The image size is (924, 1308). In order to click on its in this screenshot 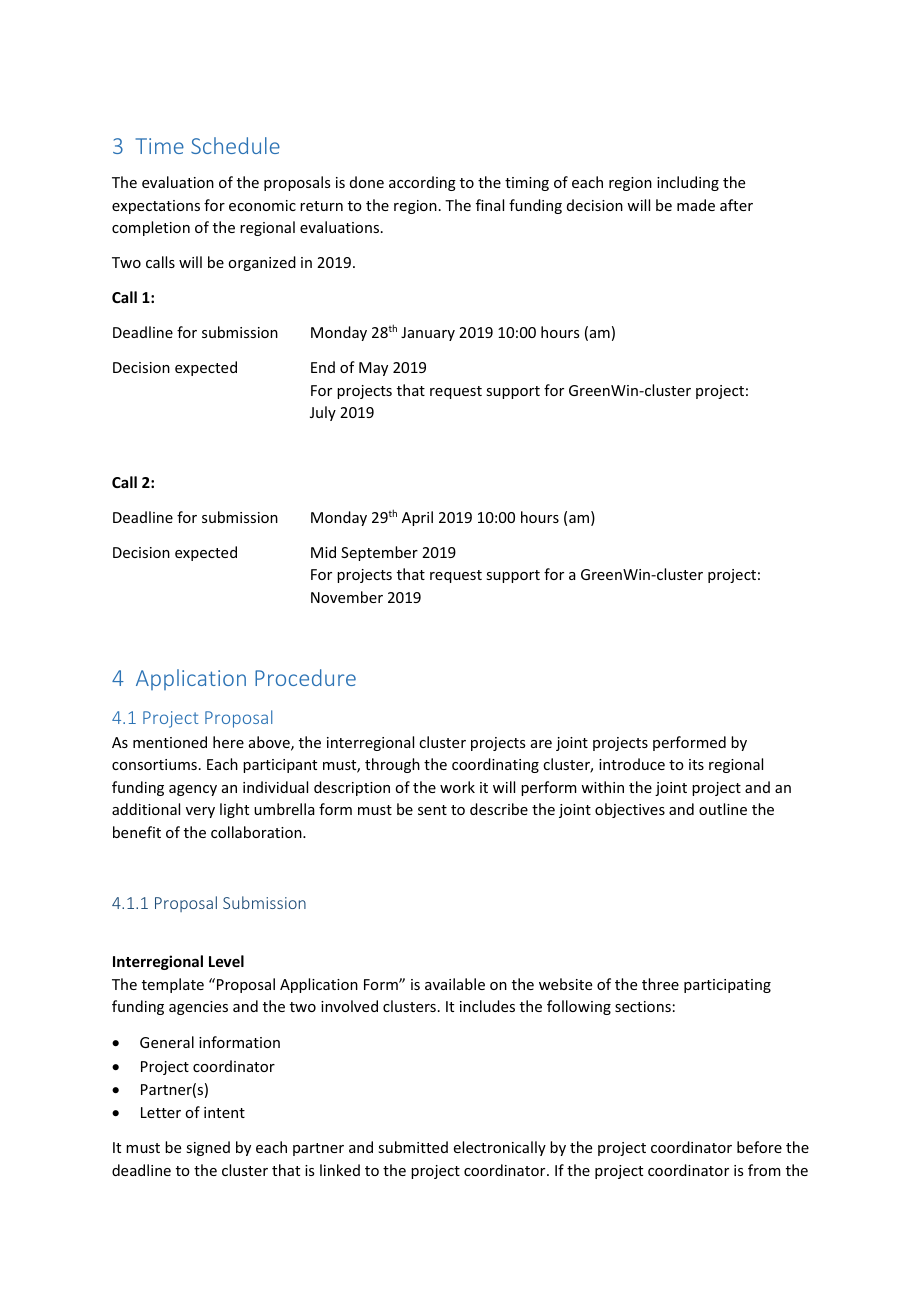, I will do `click(696, 764)`.
